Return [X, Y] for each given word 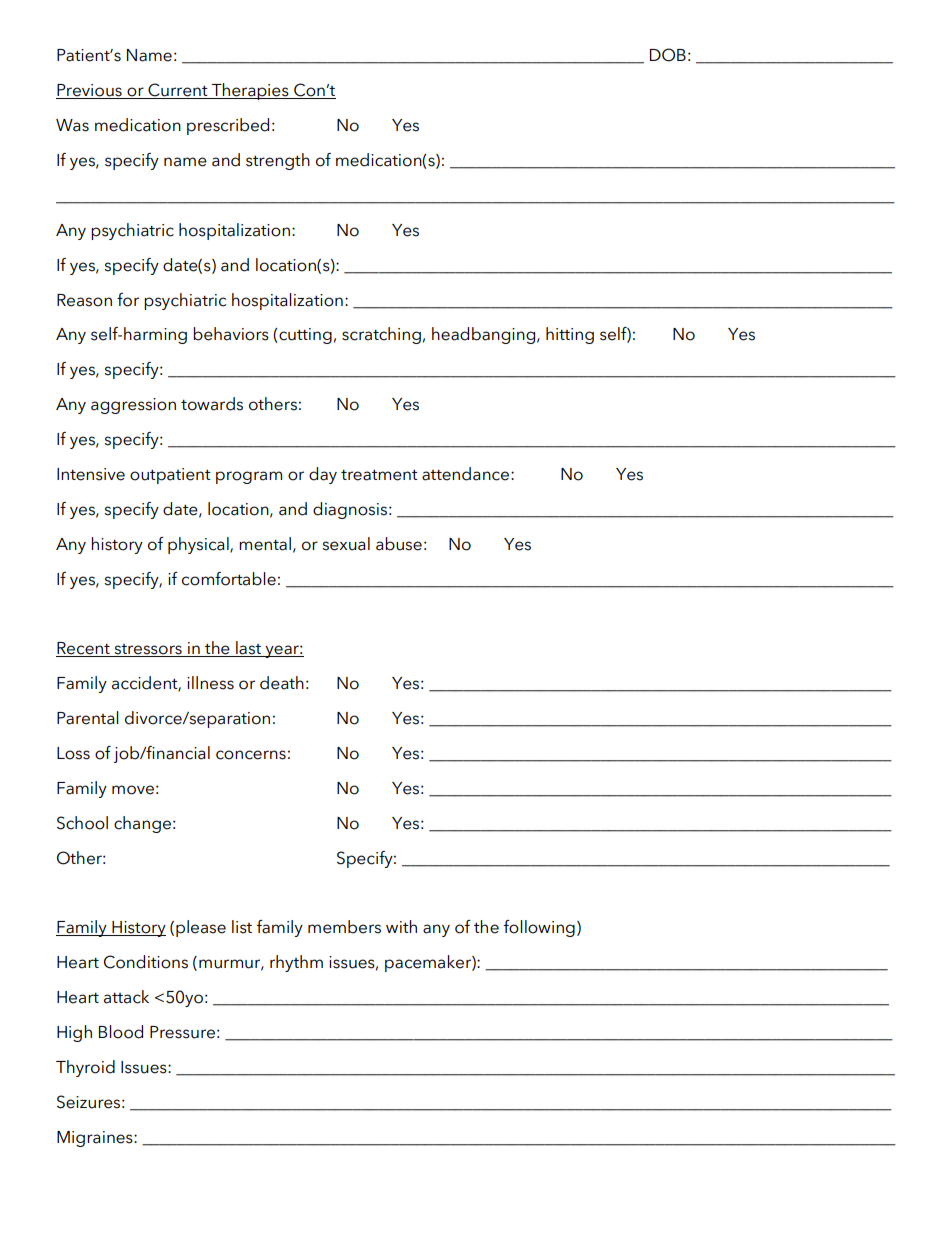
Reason [84, 300]
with [401, 926]
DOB [668, 55]
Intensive [91, 474]
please [201, 928]
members [344, 927]
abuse [399, 544]
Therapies [250, 91]
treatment [379, 475]
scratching [381, 335]
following [539, 928]
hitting [570, 335]
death [282, 683]
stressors [148, 650]
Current [178, 91]
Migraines [96, 1139]
